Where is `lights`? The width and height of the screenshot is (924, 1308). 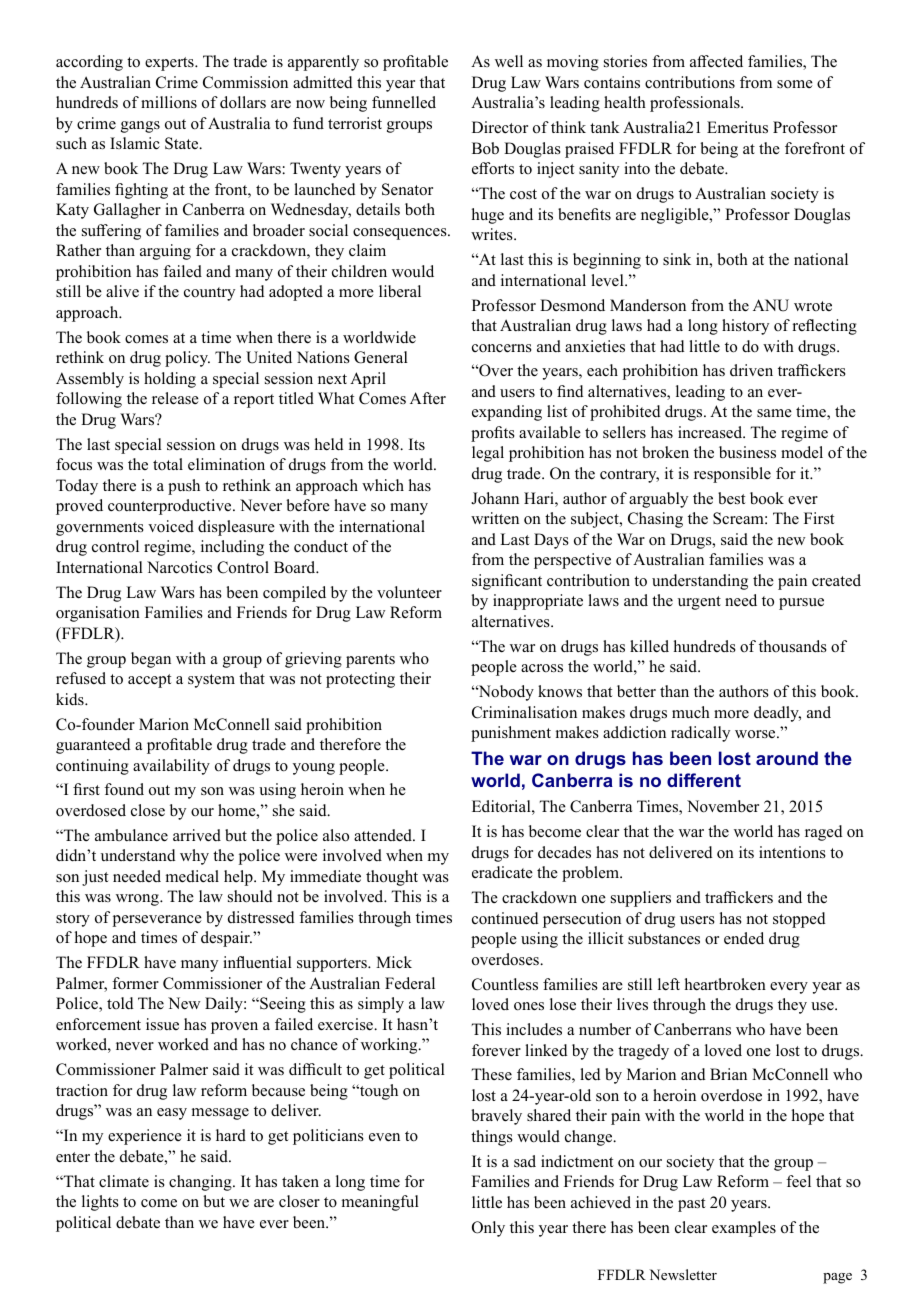
lights is located at coordinates (100, 1203).
